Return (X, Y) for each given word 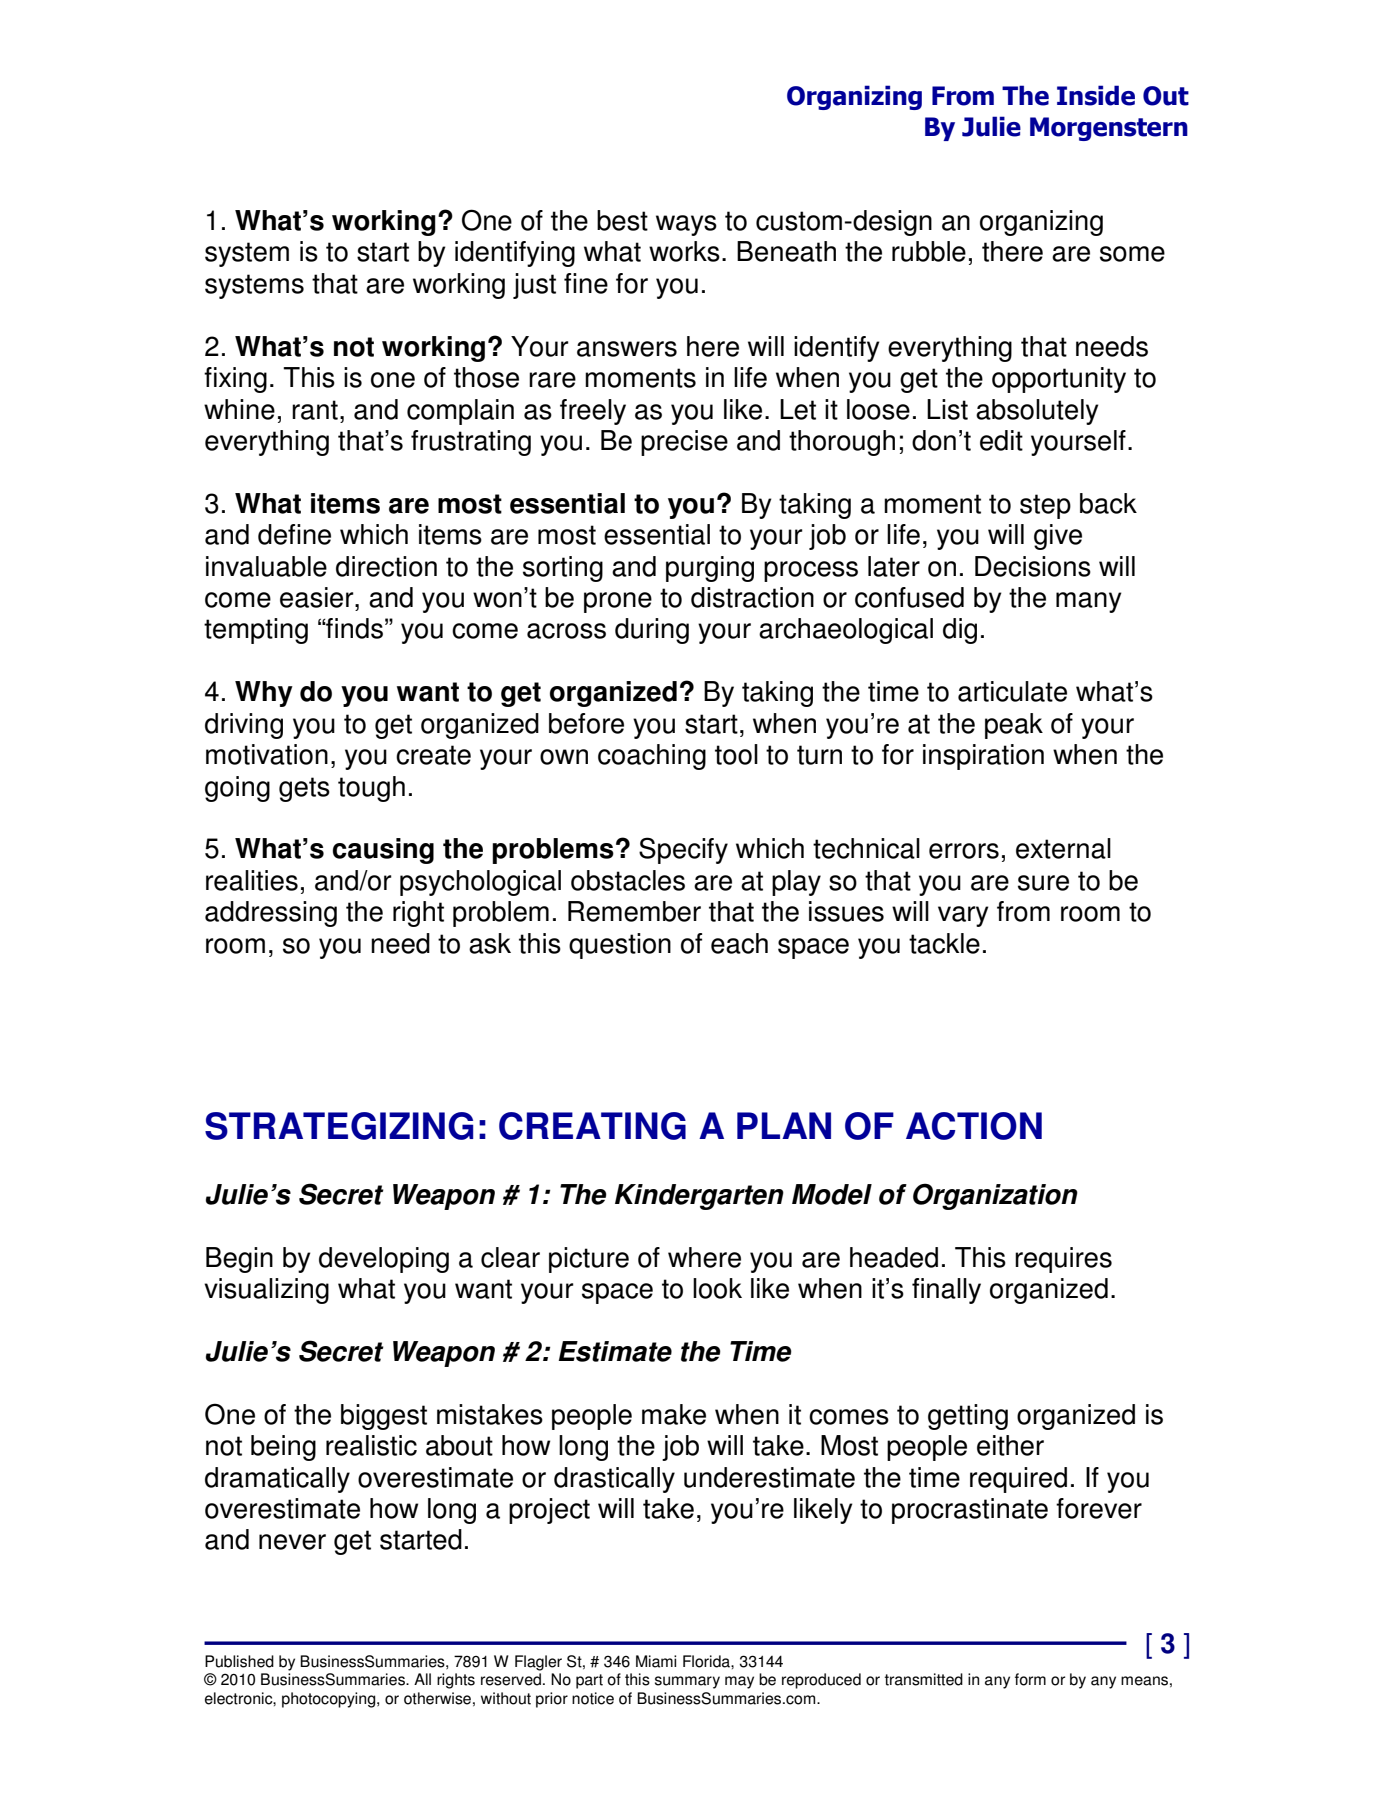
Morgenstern (1109, 129)
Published (239, 1661)
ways (686, 225)
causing (383, 851)
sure (1043, 883)
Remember (634, 911)
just (534, 286)
